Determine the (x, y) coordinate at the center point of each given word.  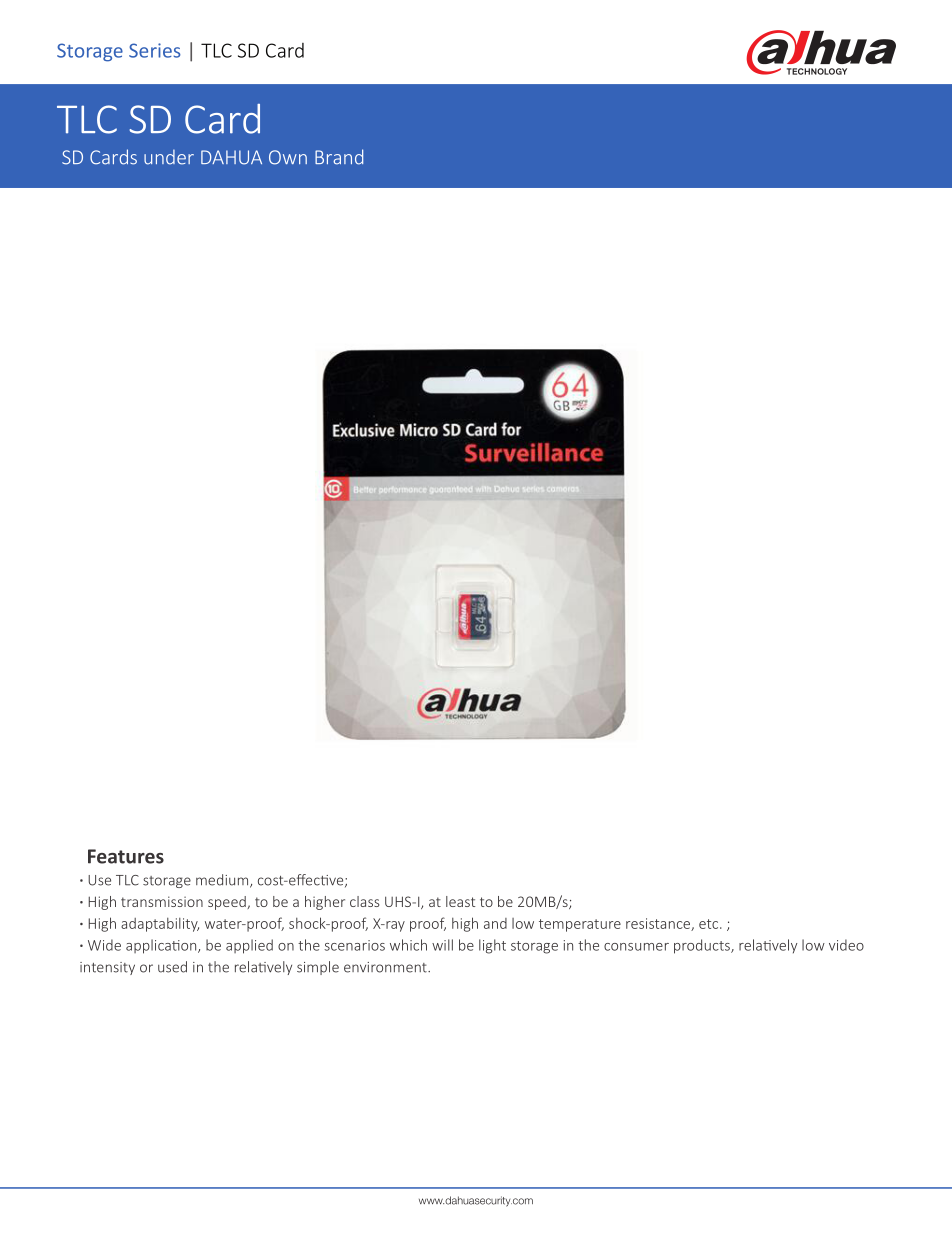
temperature (580, 925)
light (492, 946)
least (460, 901)
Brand (339, 157)
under (169, 157)
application (162, 946)
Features (126, 856)
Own (288, 157)
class (364, 901)
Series (155, 50)
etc (710, 924)
